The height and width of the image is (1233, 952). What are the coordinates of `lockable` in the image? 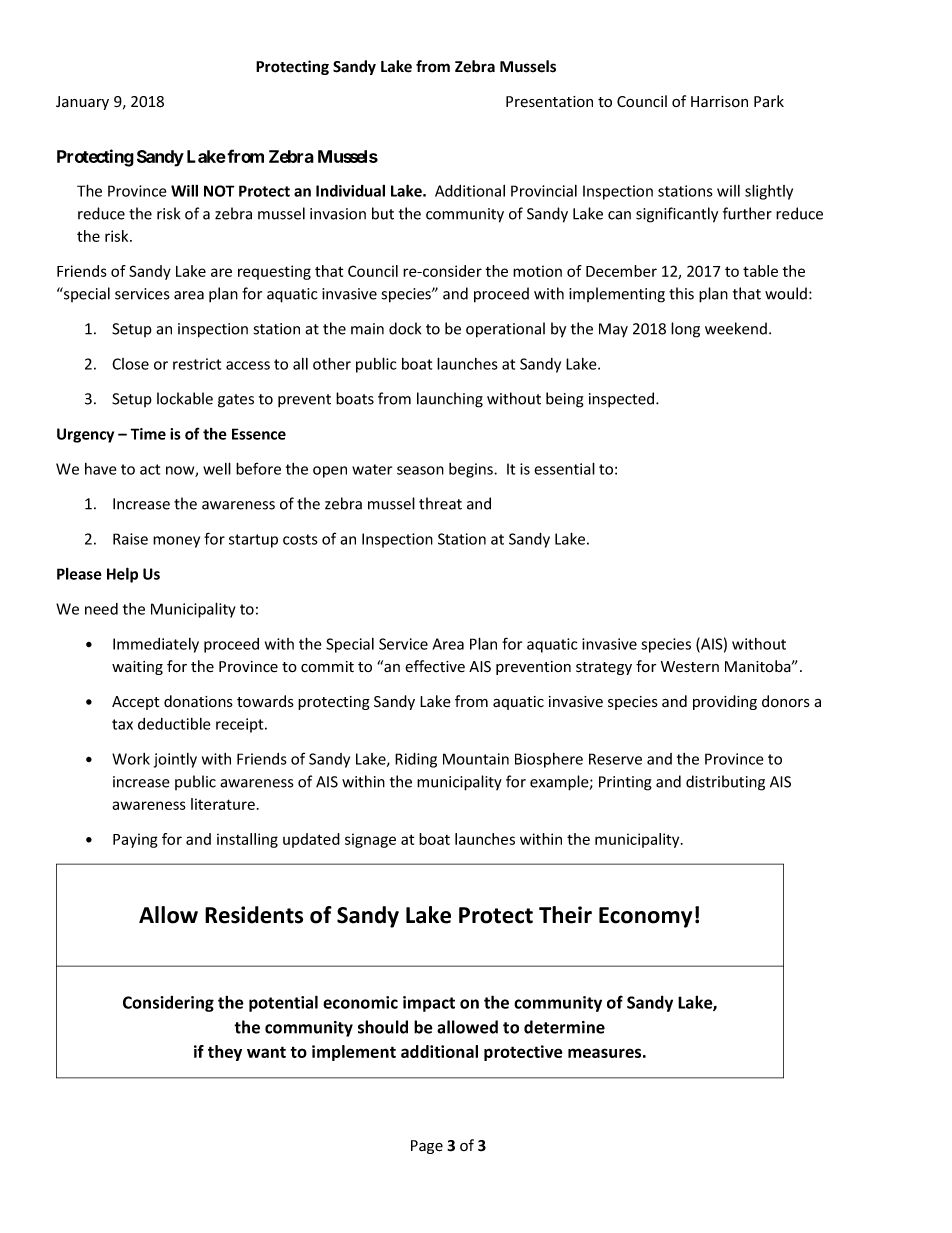 It's located at (185, 398).
